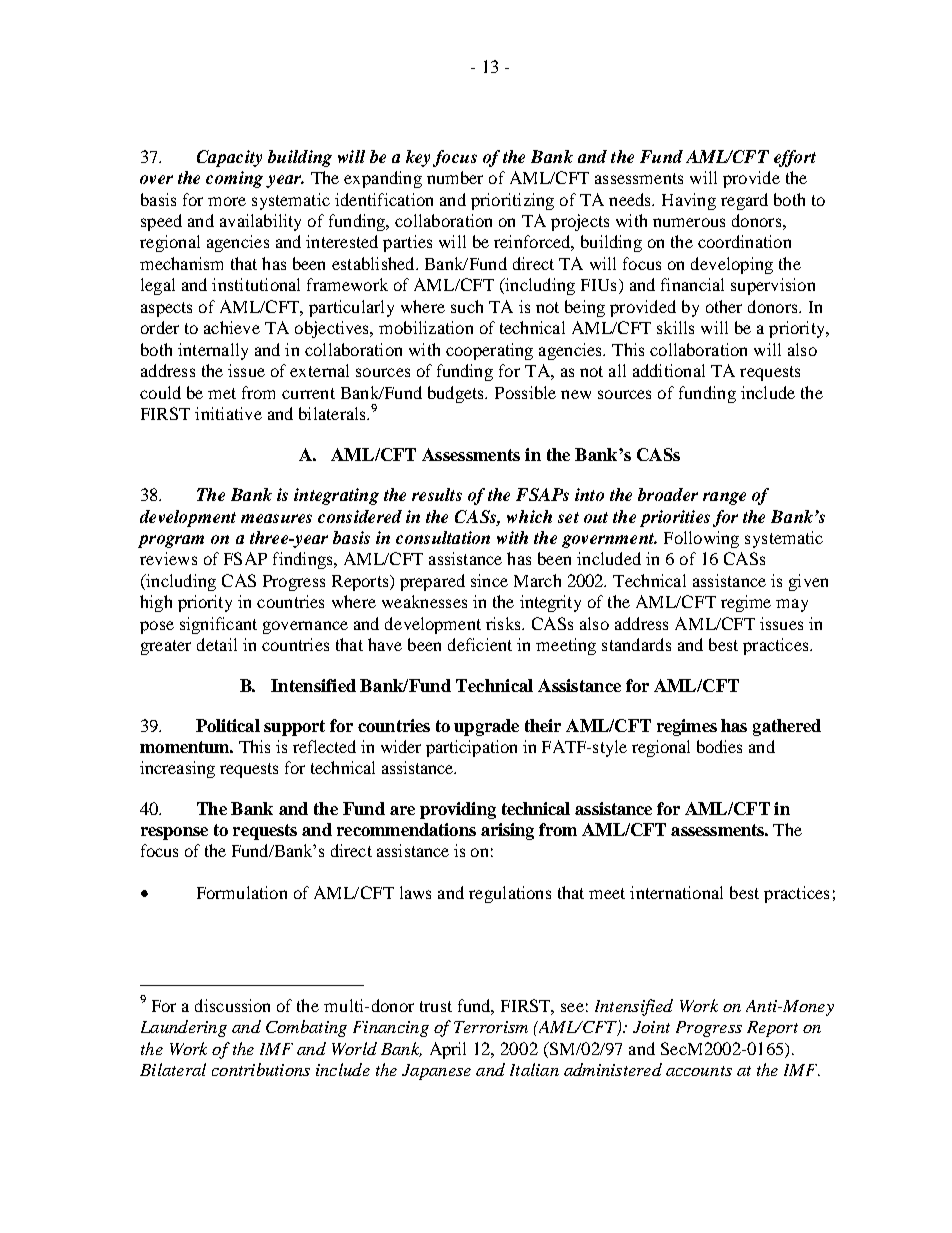  Describe the element at coordinates (719, 746) in the document. I see `bodies` at that location.
